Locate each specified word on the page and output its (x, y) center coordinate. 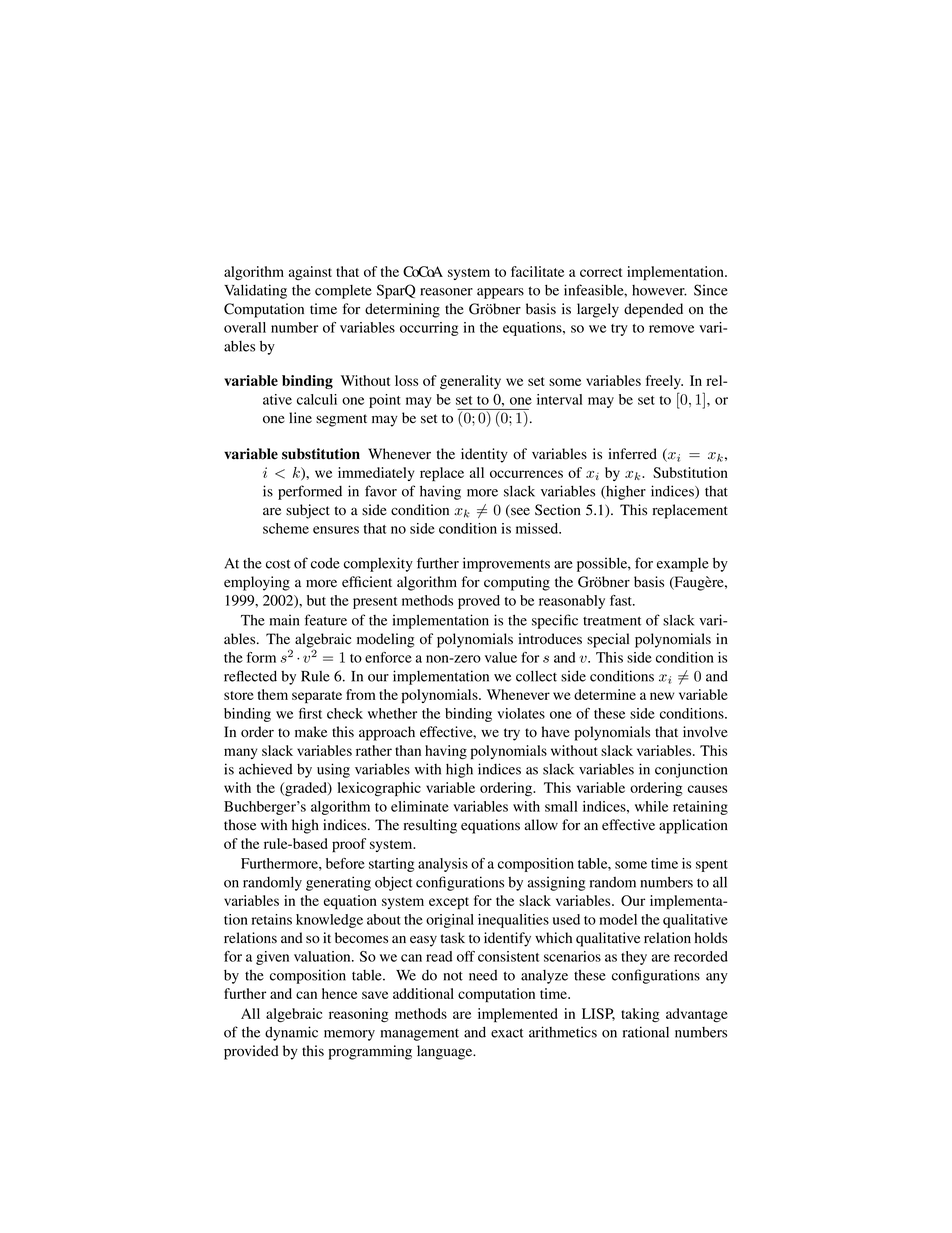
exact (507, 1033)
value (501, 657)
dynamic (291, 1033)
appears (500, 293)
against (310, 273)
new (662, 696)
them (273, 694)
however (659, 290)
